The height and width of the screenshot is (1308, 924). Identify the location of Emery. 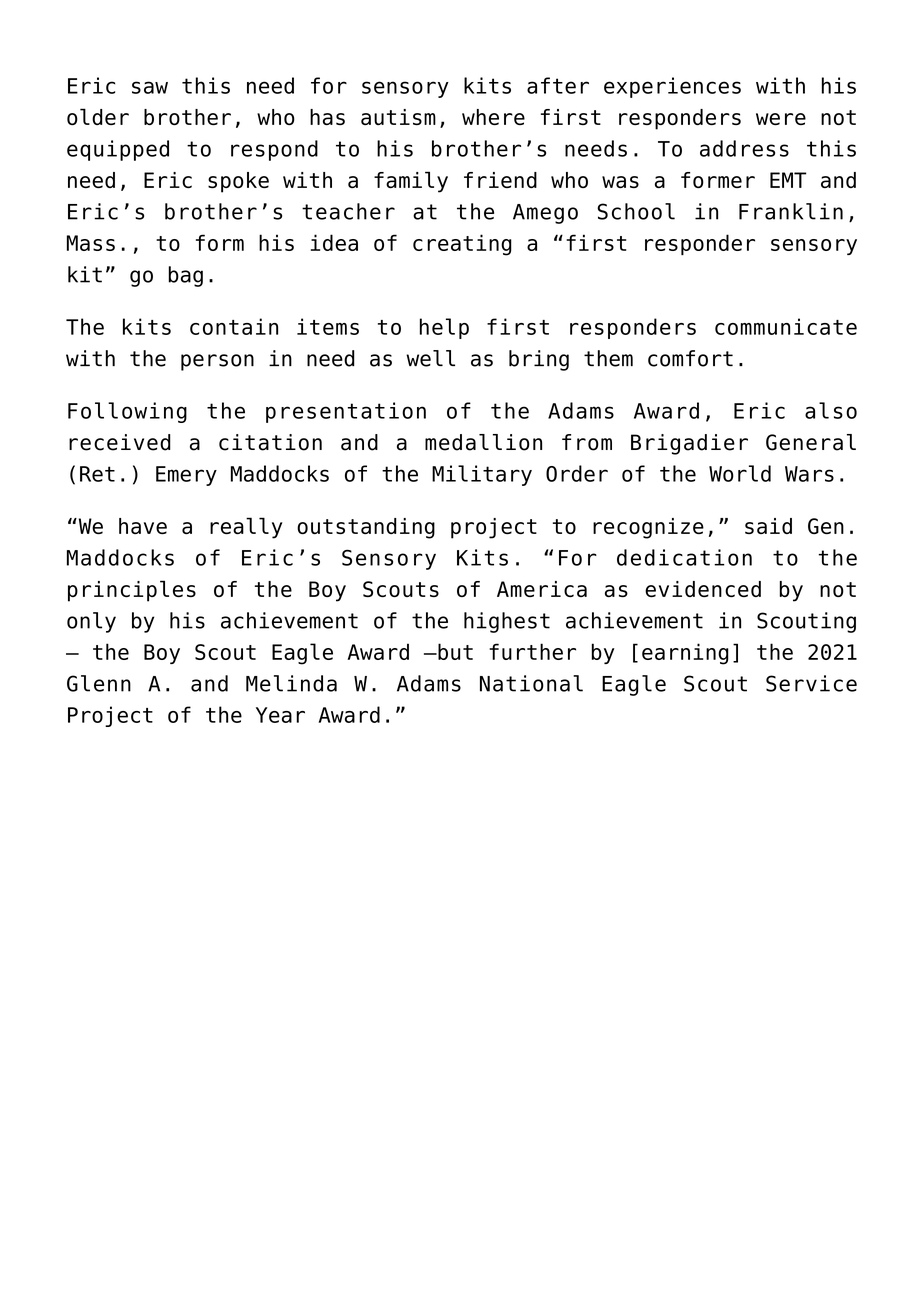
(186, 476).
